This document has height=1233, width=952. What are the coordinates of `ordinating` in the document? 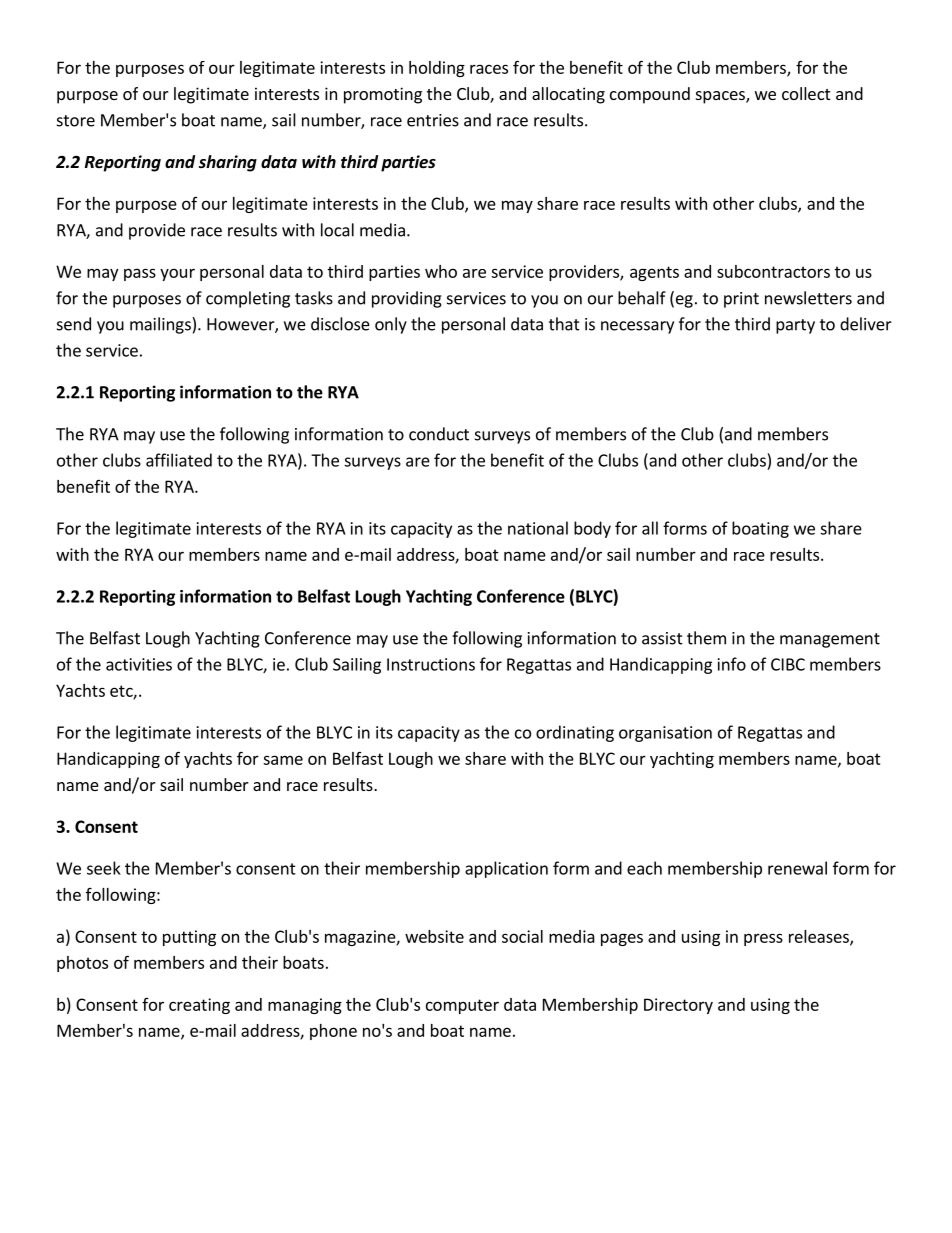 It's located at (575, 733).
